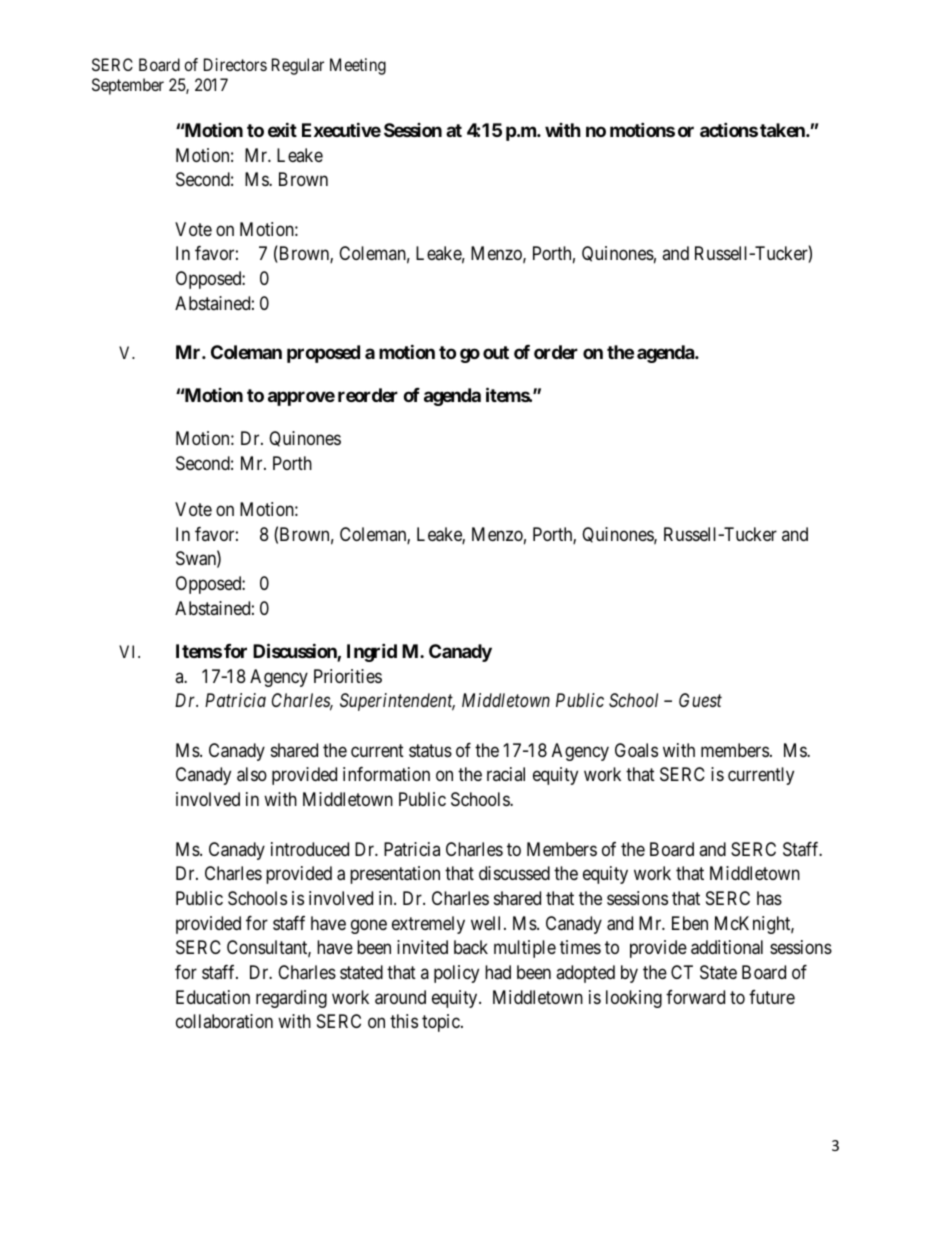 Image resolution: width=952 pixels, height=1233 pixels. What do you see at coordinates (358, 66) in the screenshot?
I see `Meeting` at bounding box center [358, 66].
